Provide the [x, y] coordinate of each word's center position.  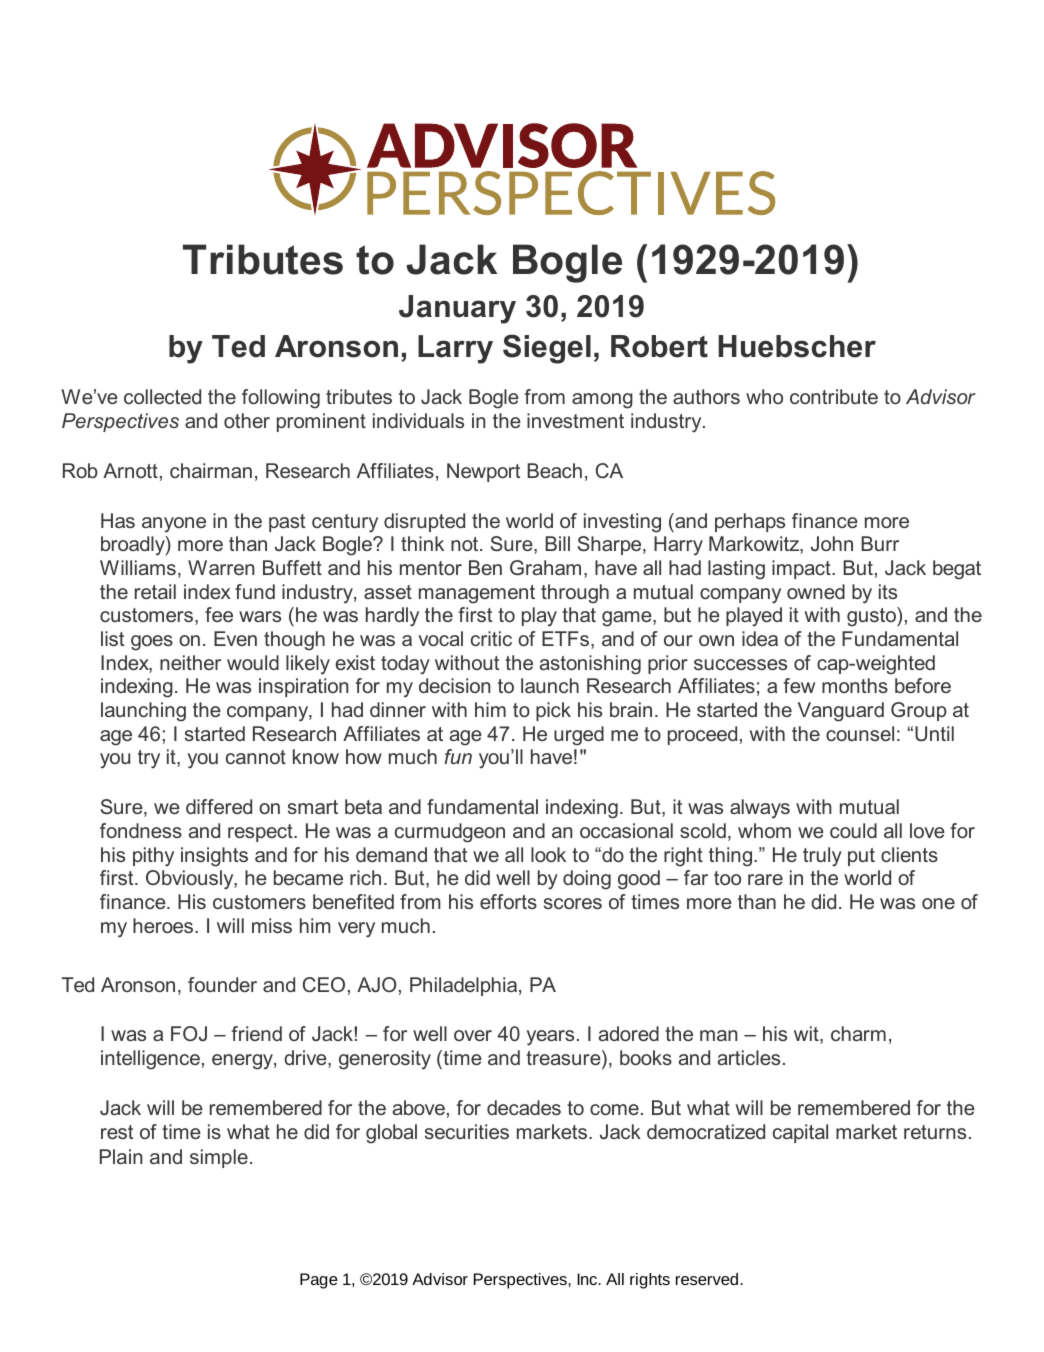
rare [765, 879]
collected [162, 396]
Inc [588, 1279]
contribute [834, 396]
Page [319, 1281]
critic [491, 638]
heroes [163, 925]
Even [235, 638]
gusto [872, 617]
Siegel [547, 349]
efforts [508, 901]
